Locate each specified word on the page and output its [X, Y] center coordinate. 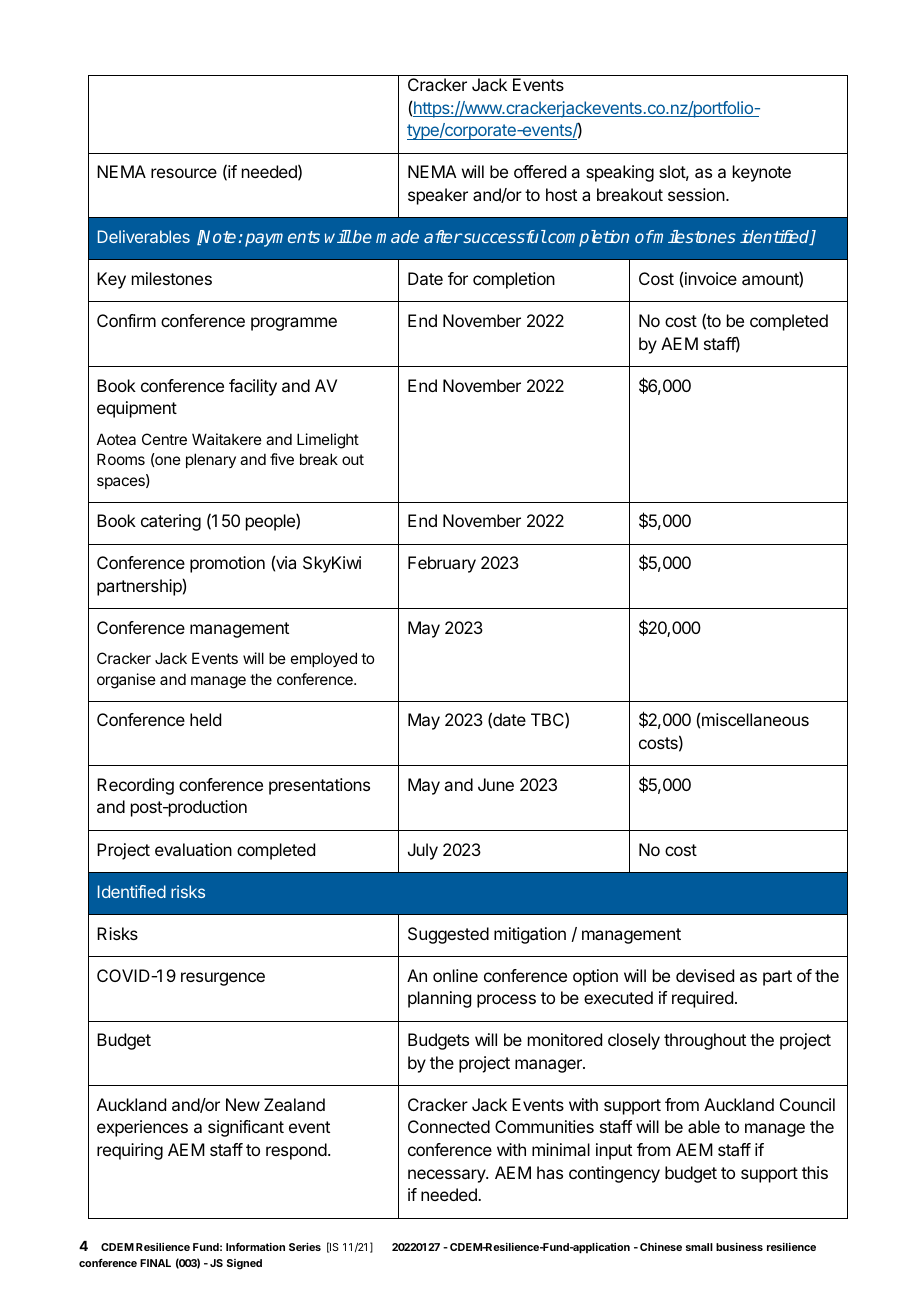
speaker [438, 196]
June [496, 784]
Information [255, 1247]
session [697, 194]
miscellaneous [755, 719]
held [205, 719]
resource [184, 173]
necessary [447, 1176]
